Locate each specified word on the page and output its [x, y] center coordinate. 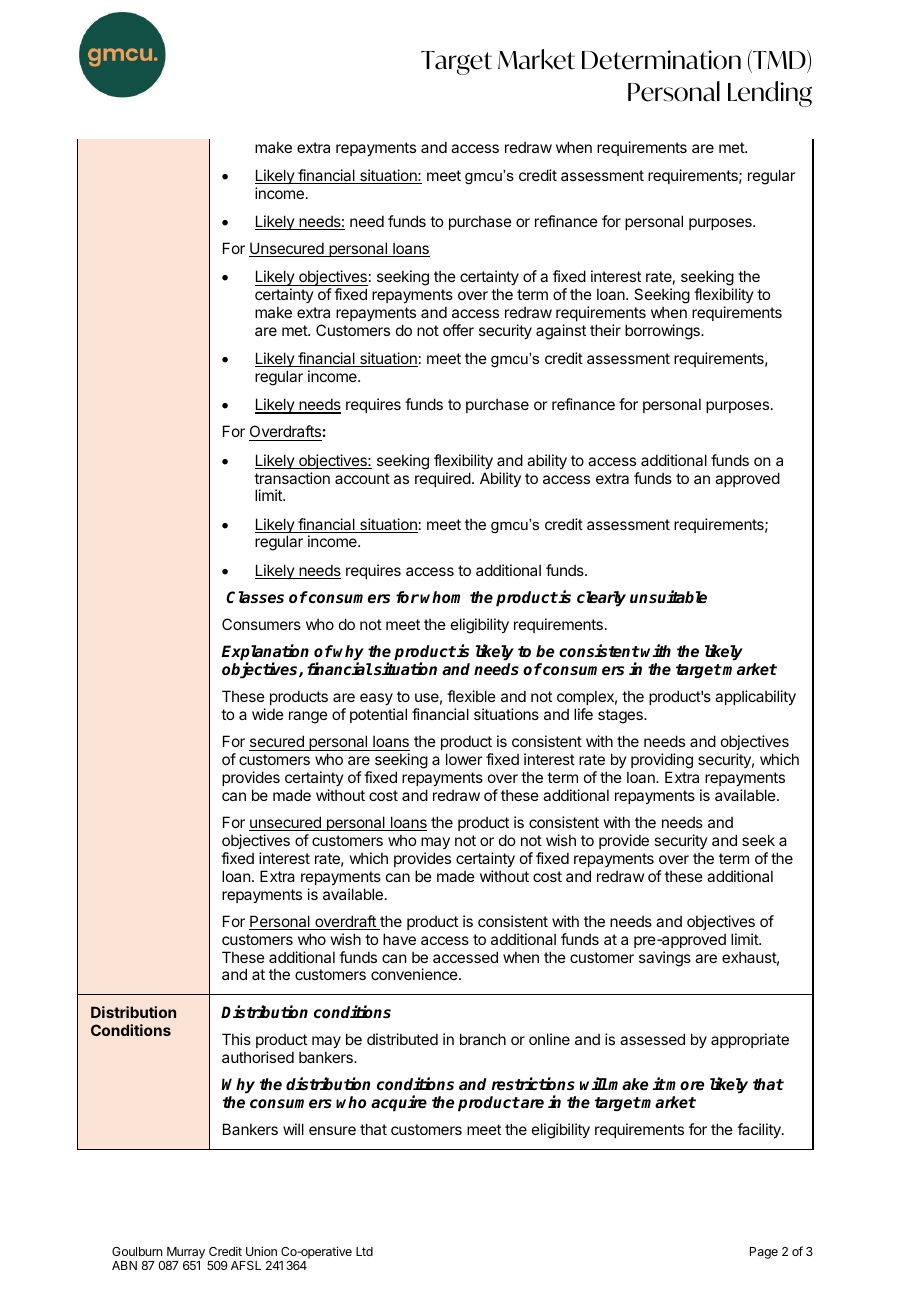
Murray [186, 1253]
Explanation [265, 653]
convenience [415, 974]
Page [764, 1253]
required [443, 479]
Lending [770, 94]
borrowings [663, 332]
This [236, 1039]
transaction [292, 478]
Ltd [364, 1251]
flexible [471, 696]
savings [665, 959]
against [561, 332]
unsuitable [668, 596]
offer [458, 330]
